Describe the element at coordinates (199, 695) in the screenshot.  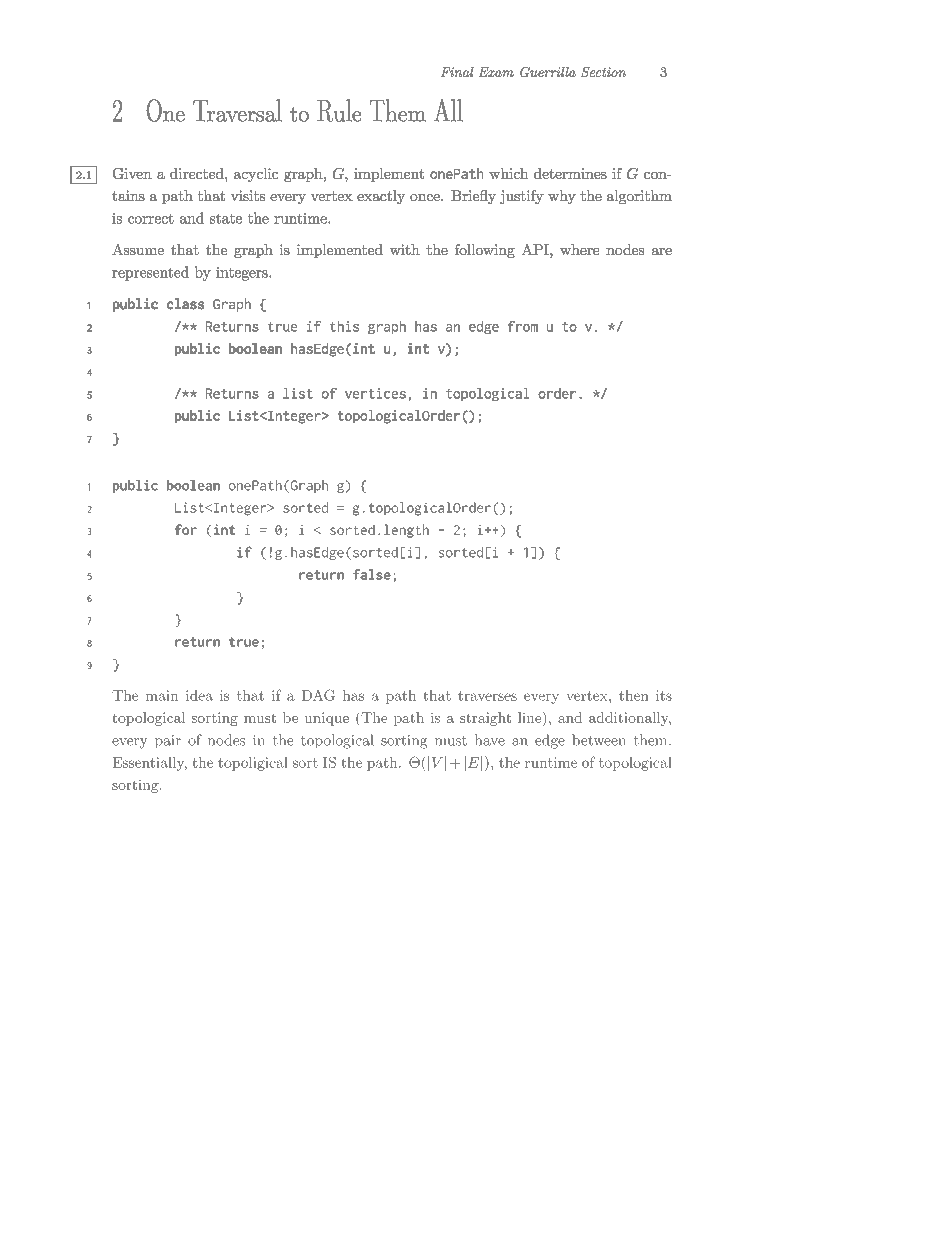
I see `idea` at that location.
